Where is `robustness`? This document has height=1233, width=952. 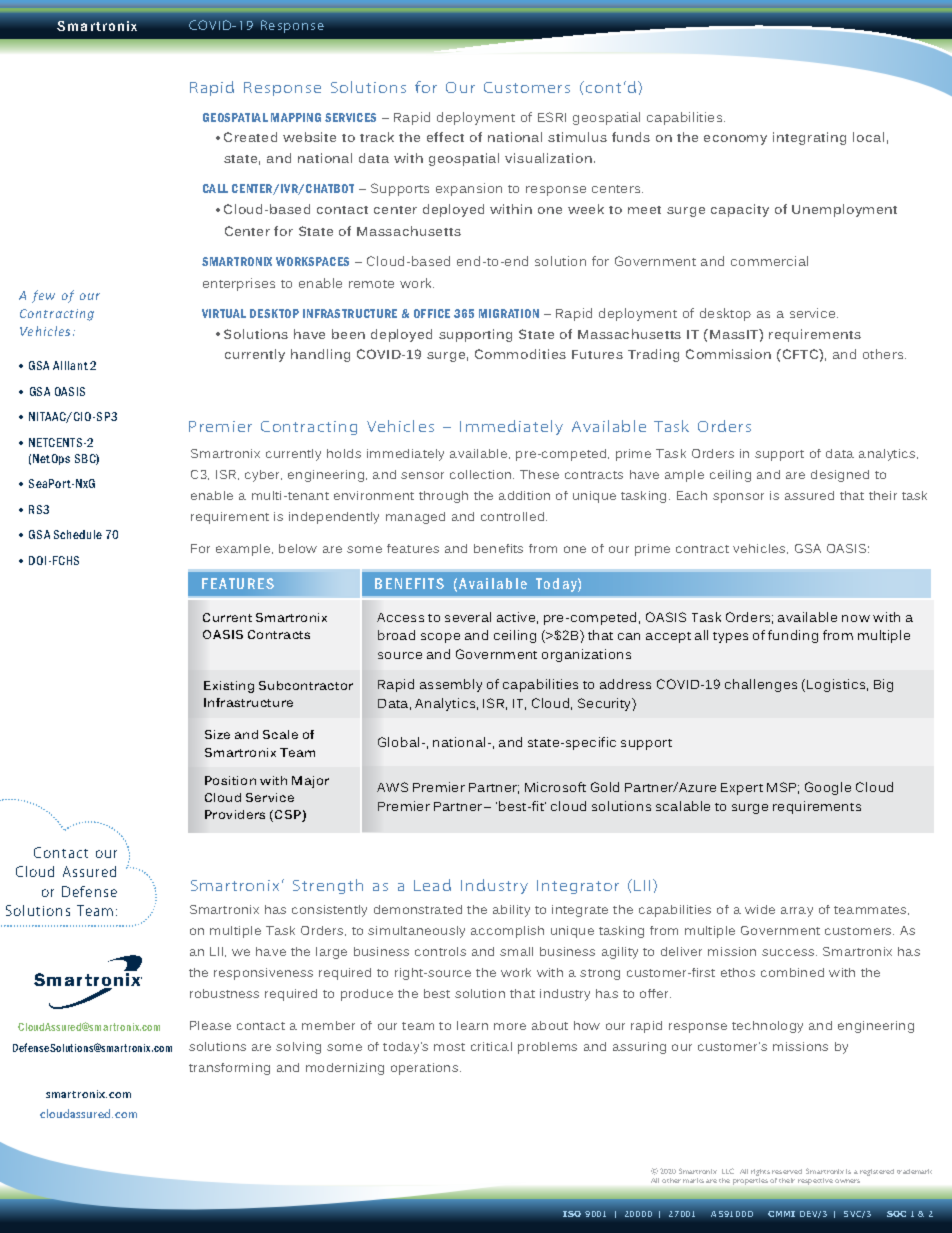 robustness is located at coordinates (224, 993).
